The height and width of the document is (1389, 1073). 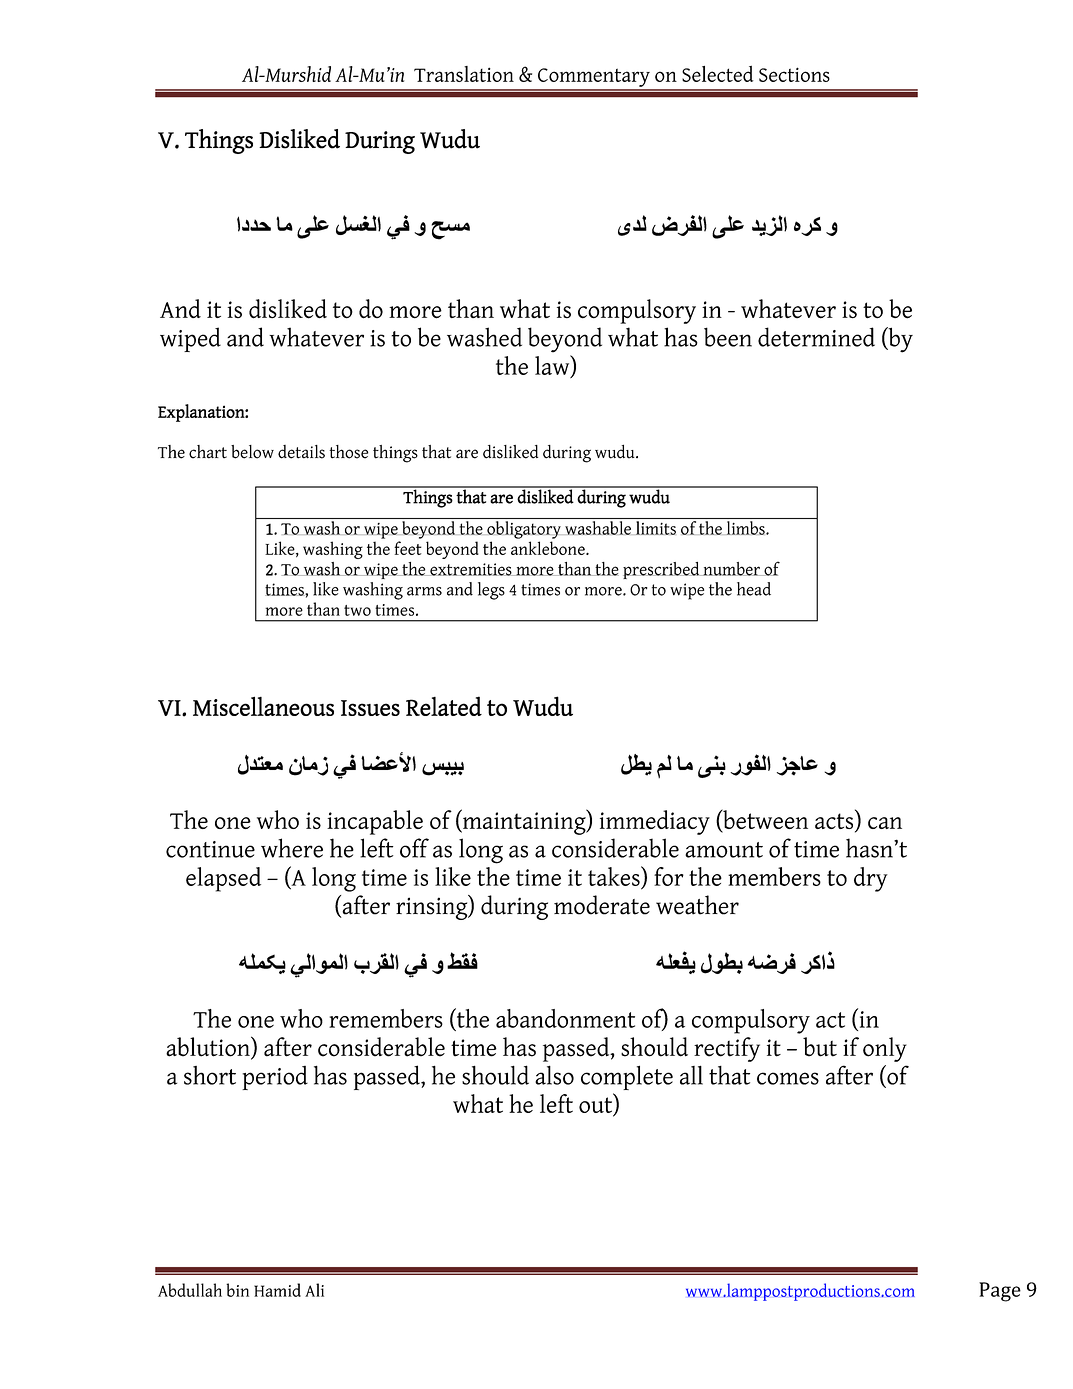 I want to click on two, so click(x=357, y=610).
